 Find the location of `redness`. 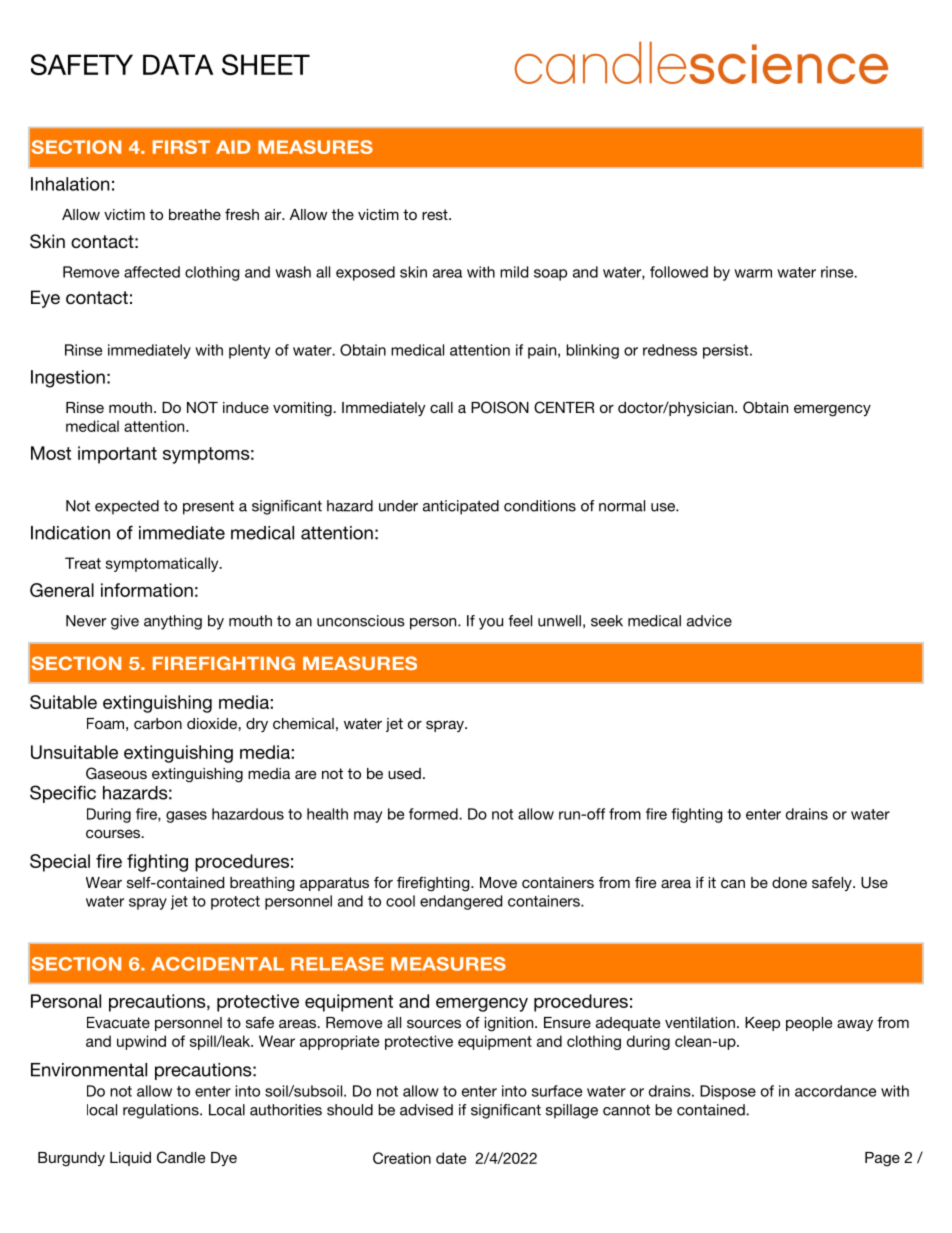

redness is located at coordinates (670, 350).
